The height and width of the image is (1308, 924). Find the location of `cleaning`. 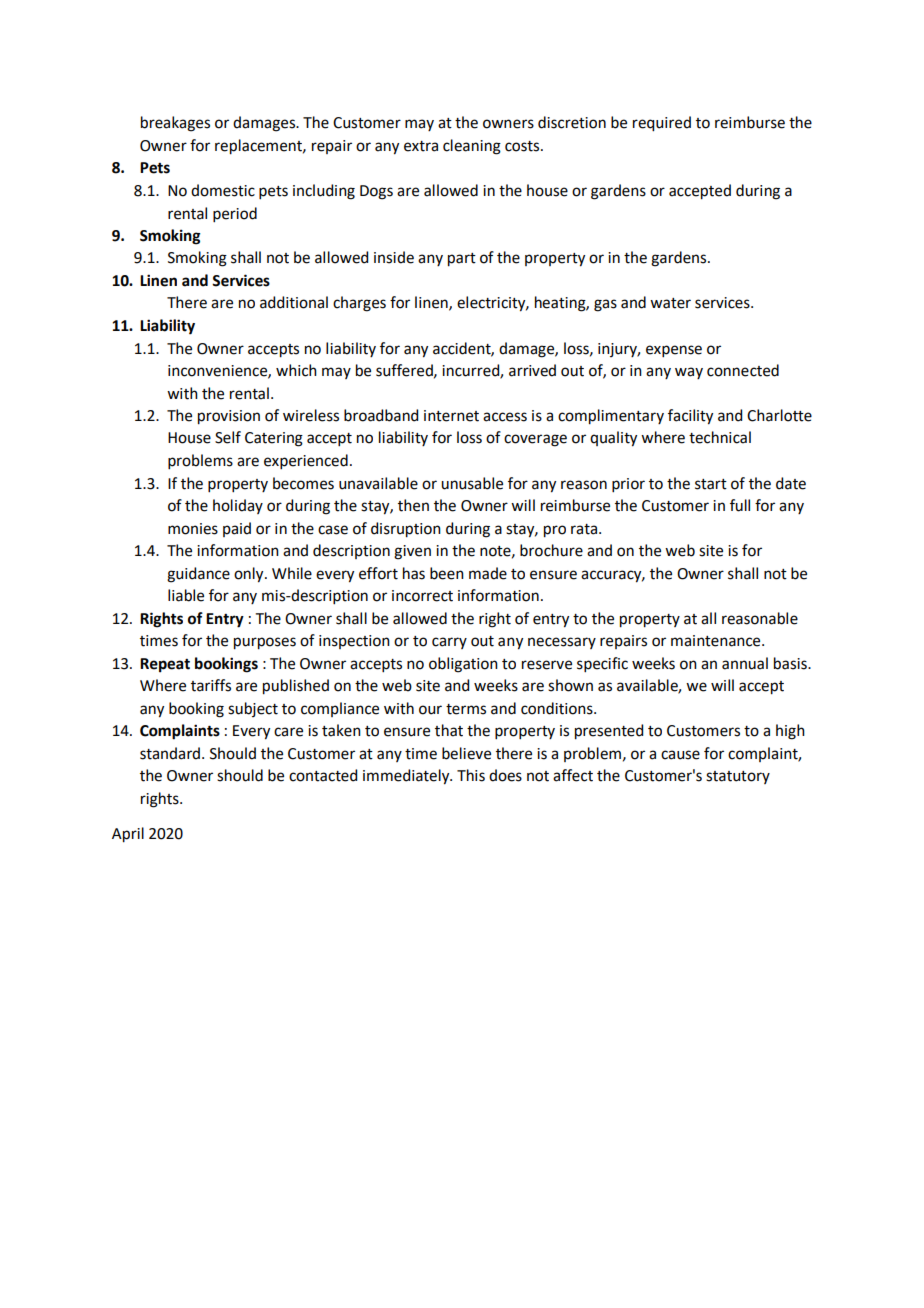

cleaning is located at coordinates (472, 147).
